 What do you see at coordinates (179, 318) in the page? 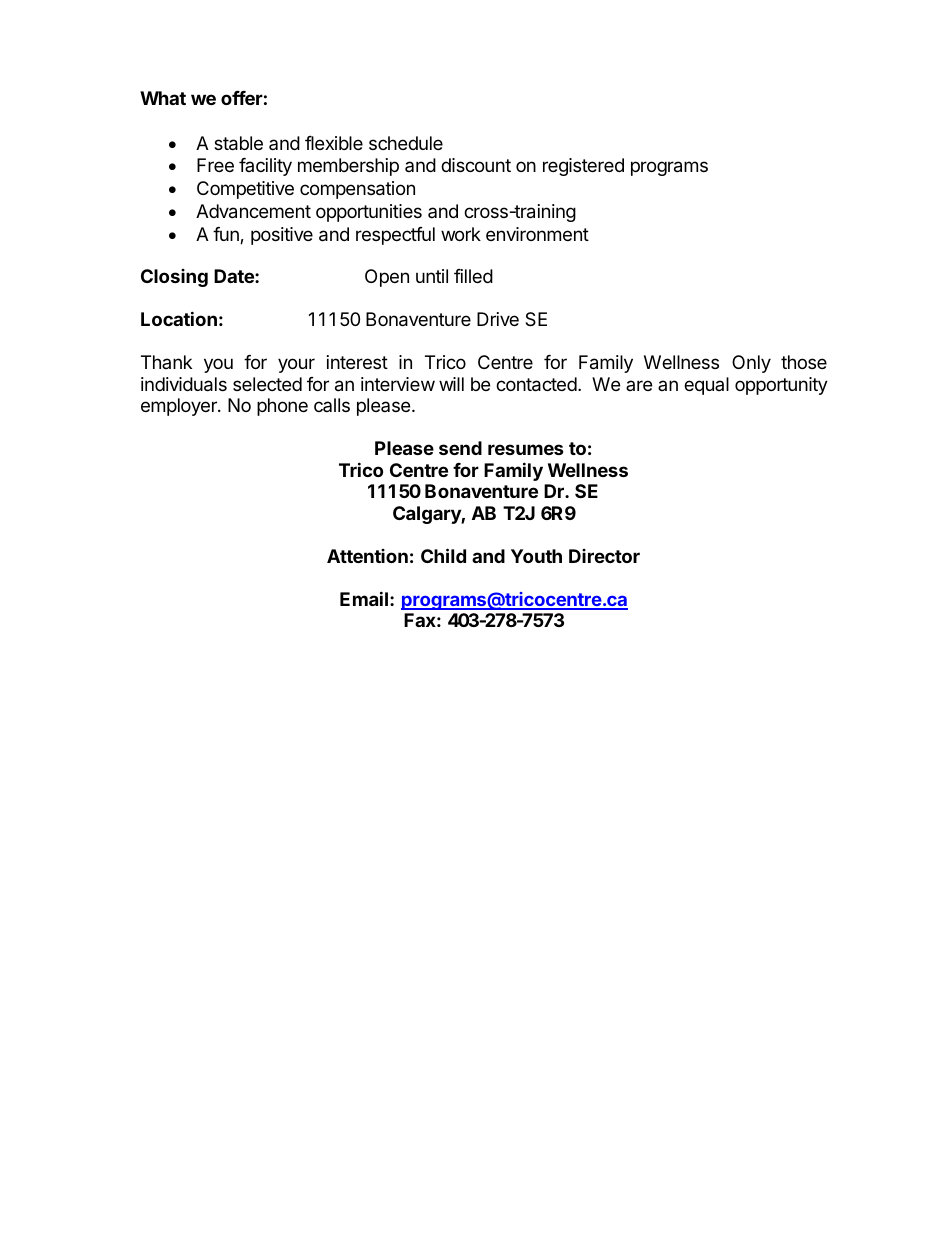
I see `Location` at bounding box center [179, 318].
